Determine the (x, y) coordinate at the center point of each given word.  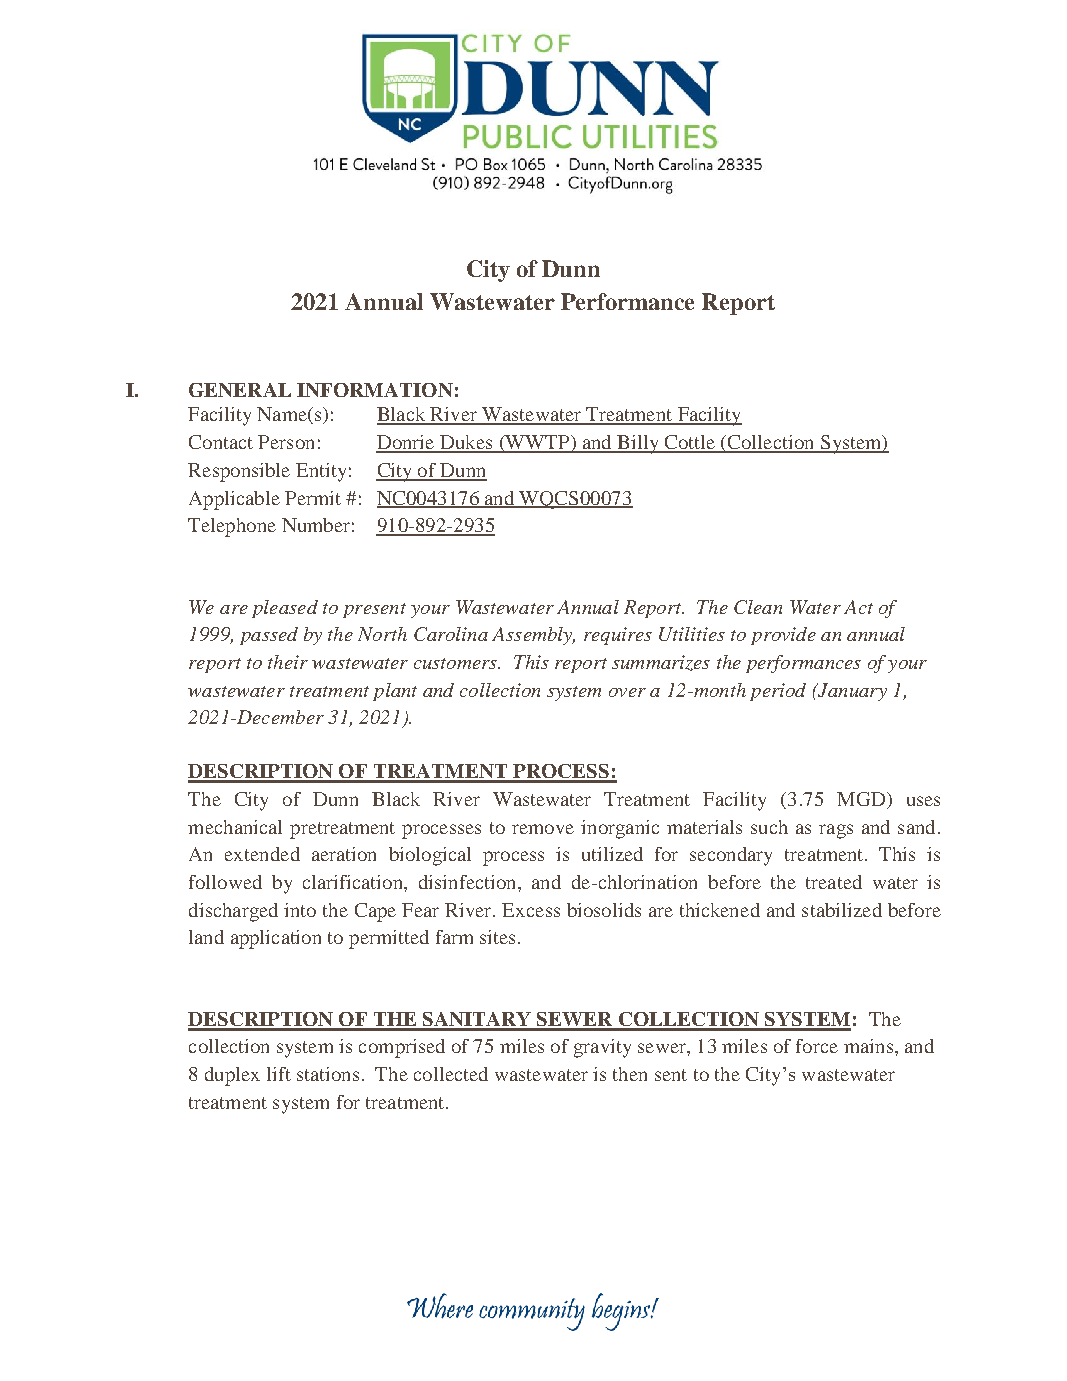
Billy (638, 444)
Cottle (689, 443)
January (851, 692)
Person (286, 442)
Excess (531, 910)
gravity (602, 1048)
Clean (758, 607)
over (627, 692)
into (300, 910)
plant (395, 692)
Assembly (533, 636)
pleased (285, 609)
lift (279, 1074)
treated (834, 882)
